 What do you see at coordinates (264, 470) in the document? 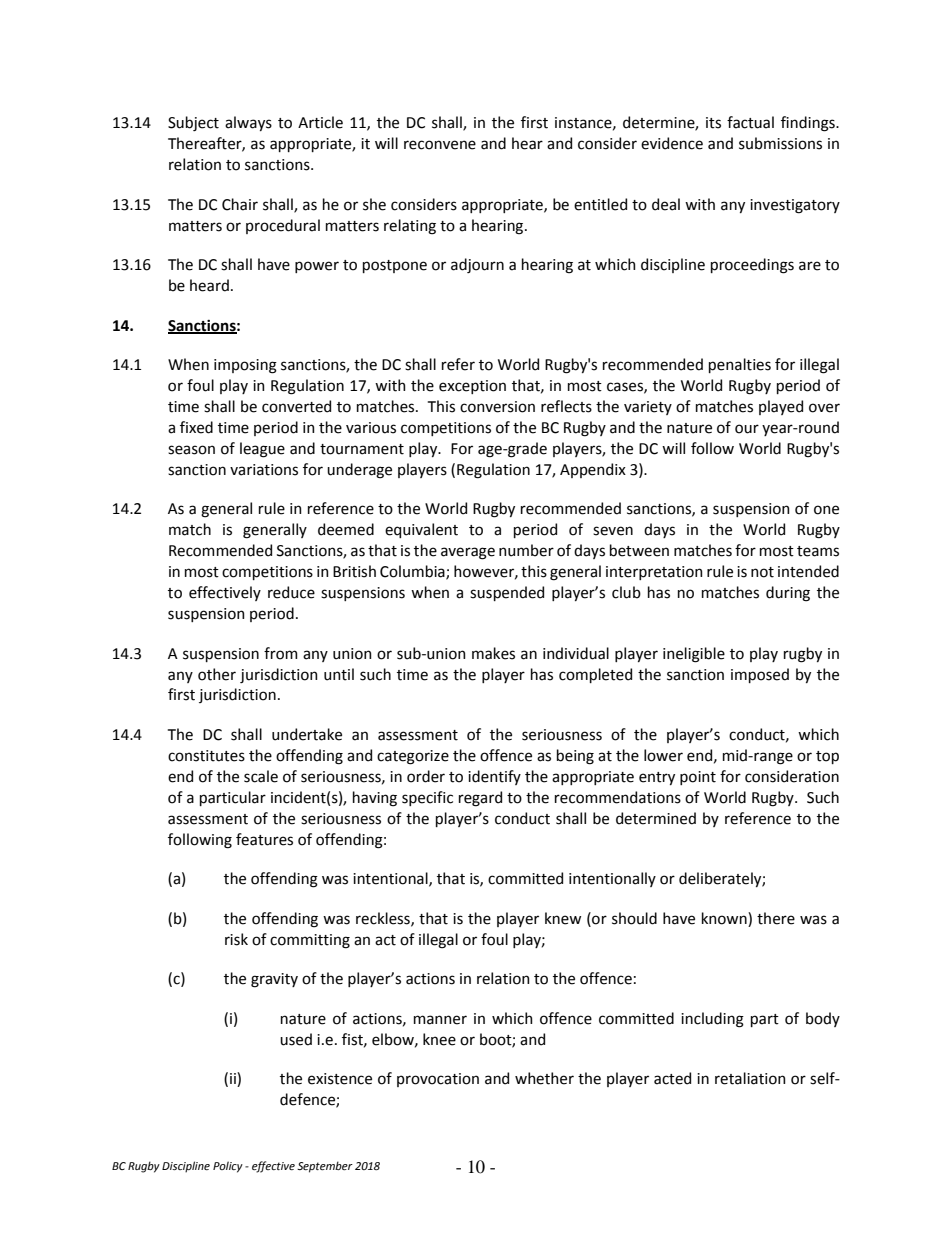
I see `variations` at bounding box center [264, 470].
